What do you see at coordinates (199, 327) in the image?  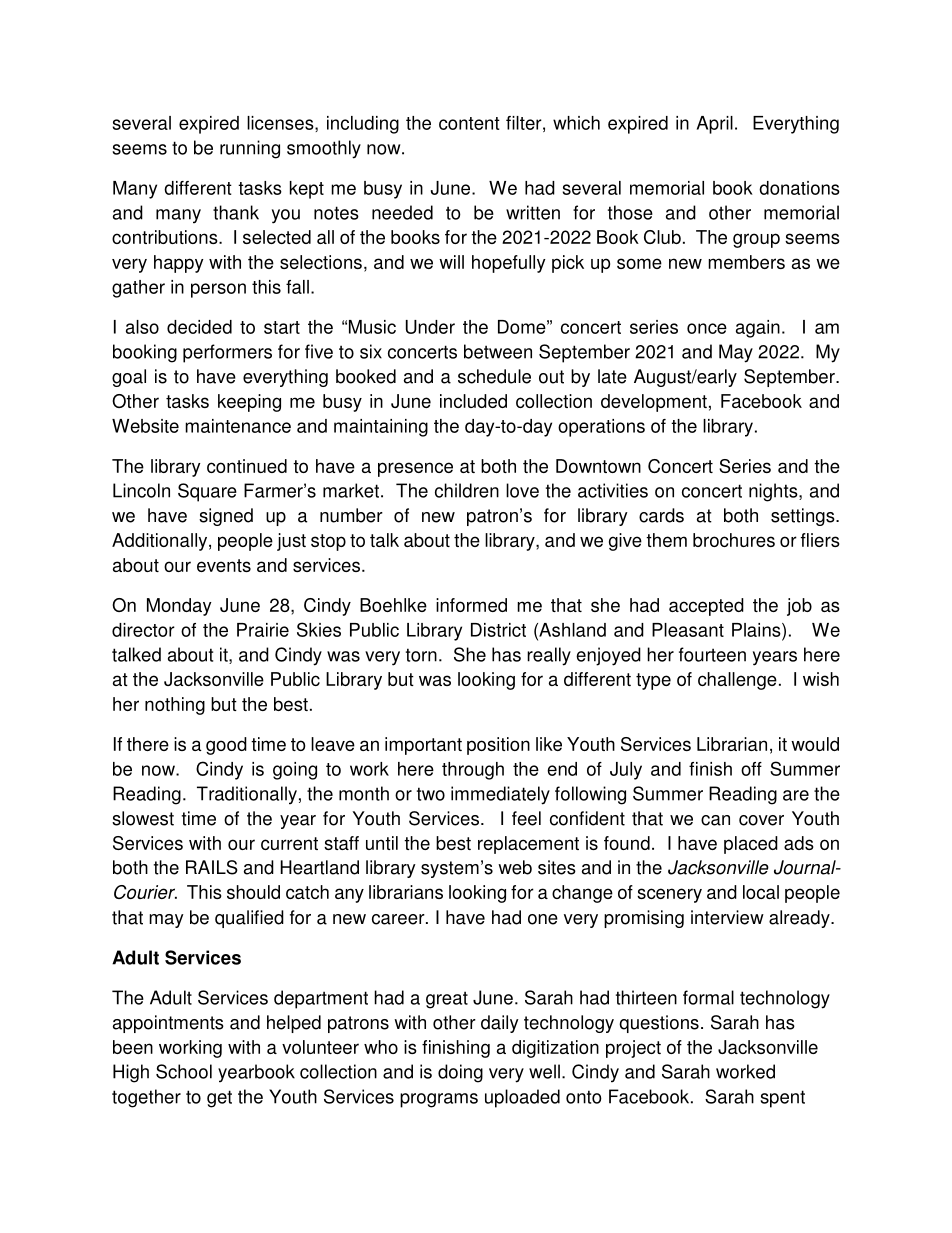 I see `decided` at bounding box center [199, 327].
